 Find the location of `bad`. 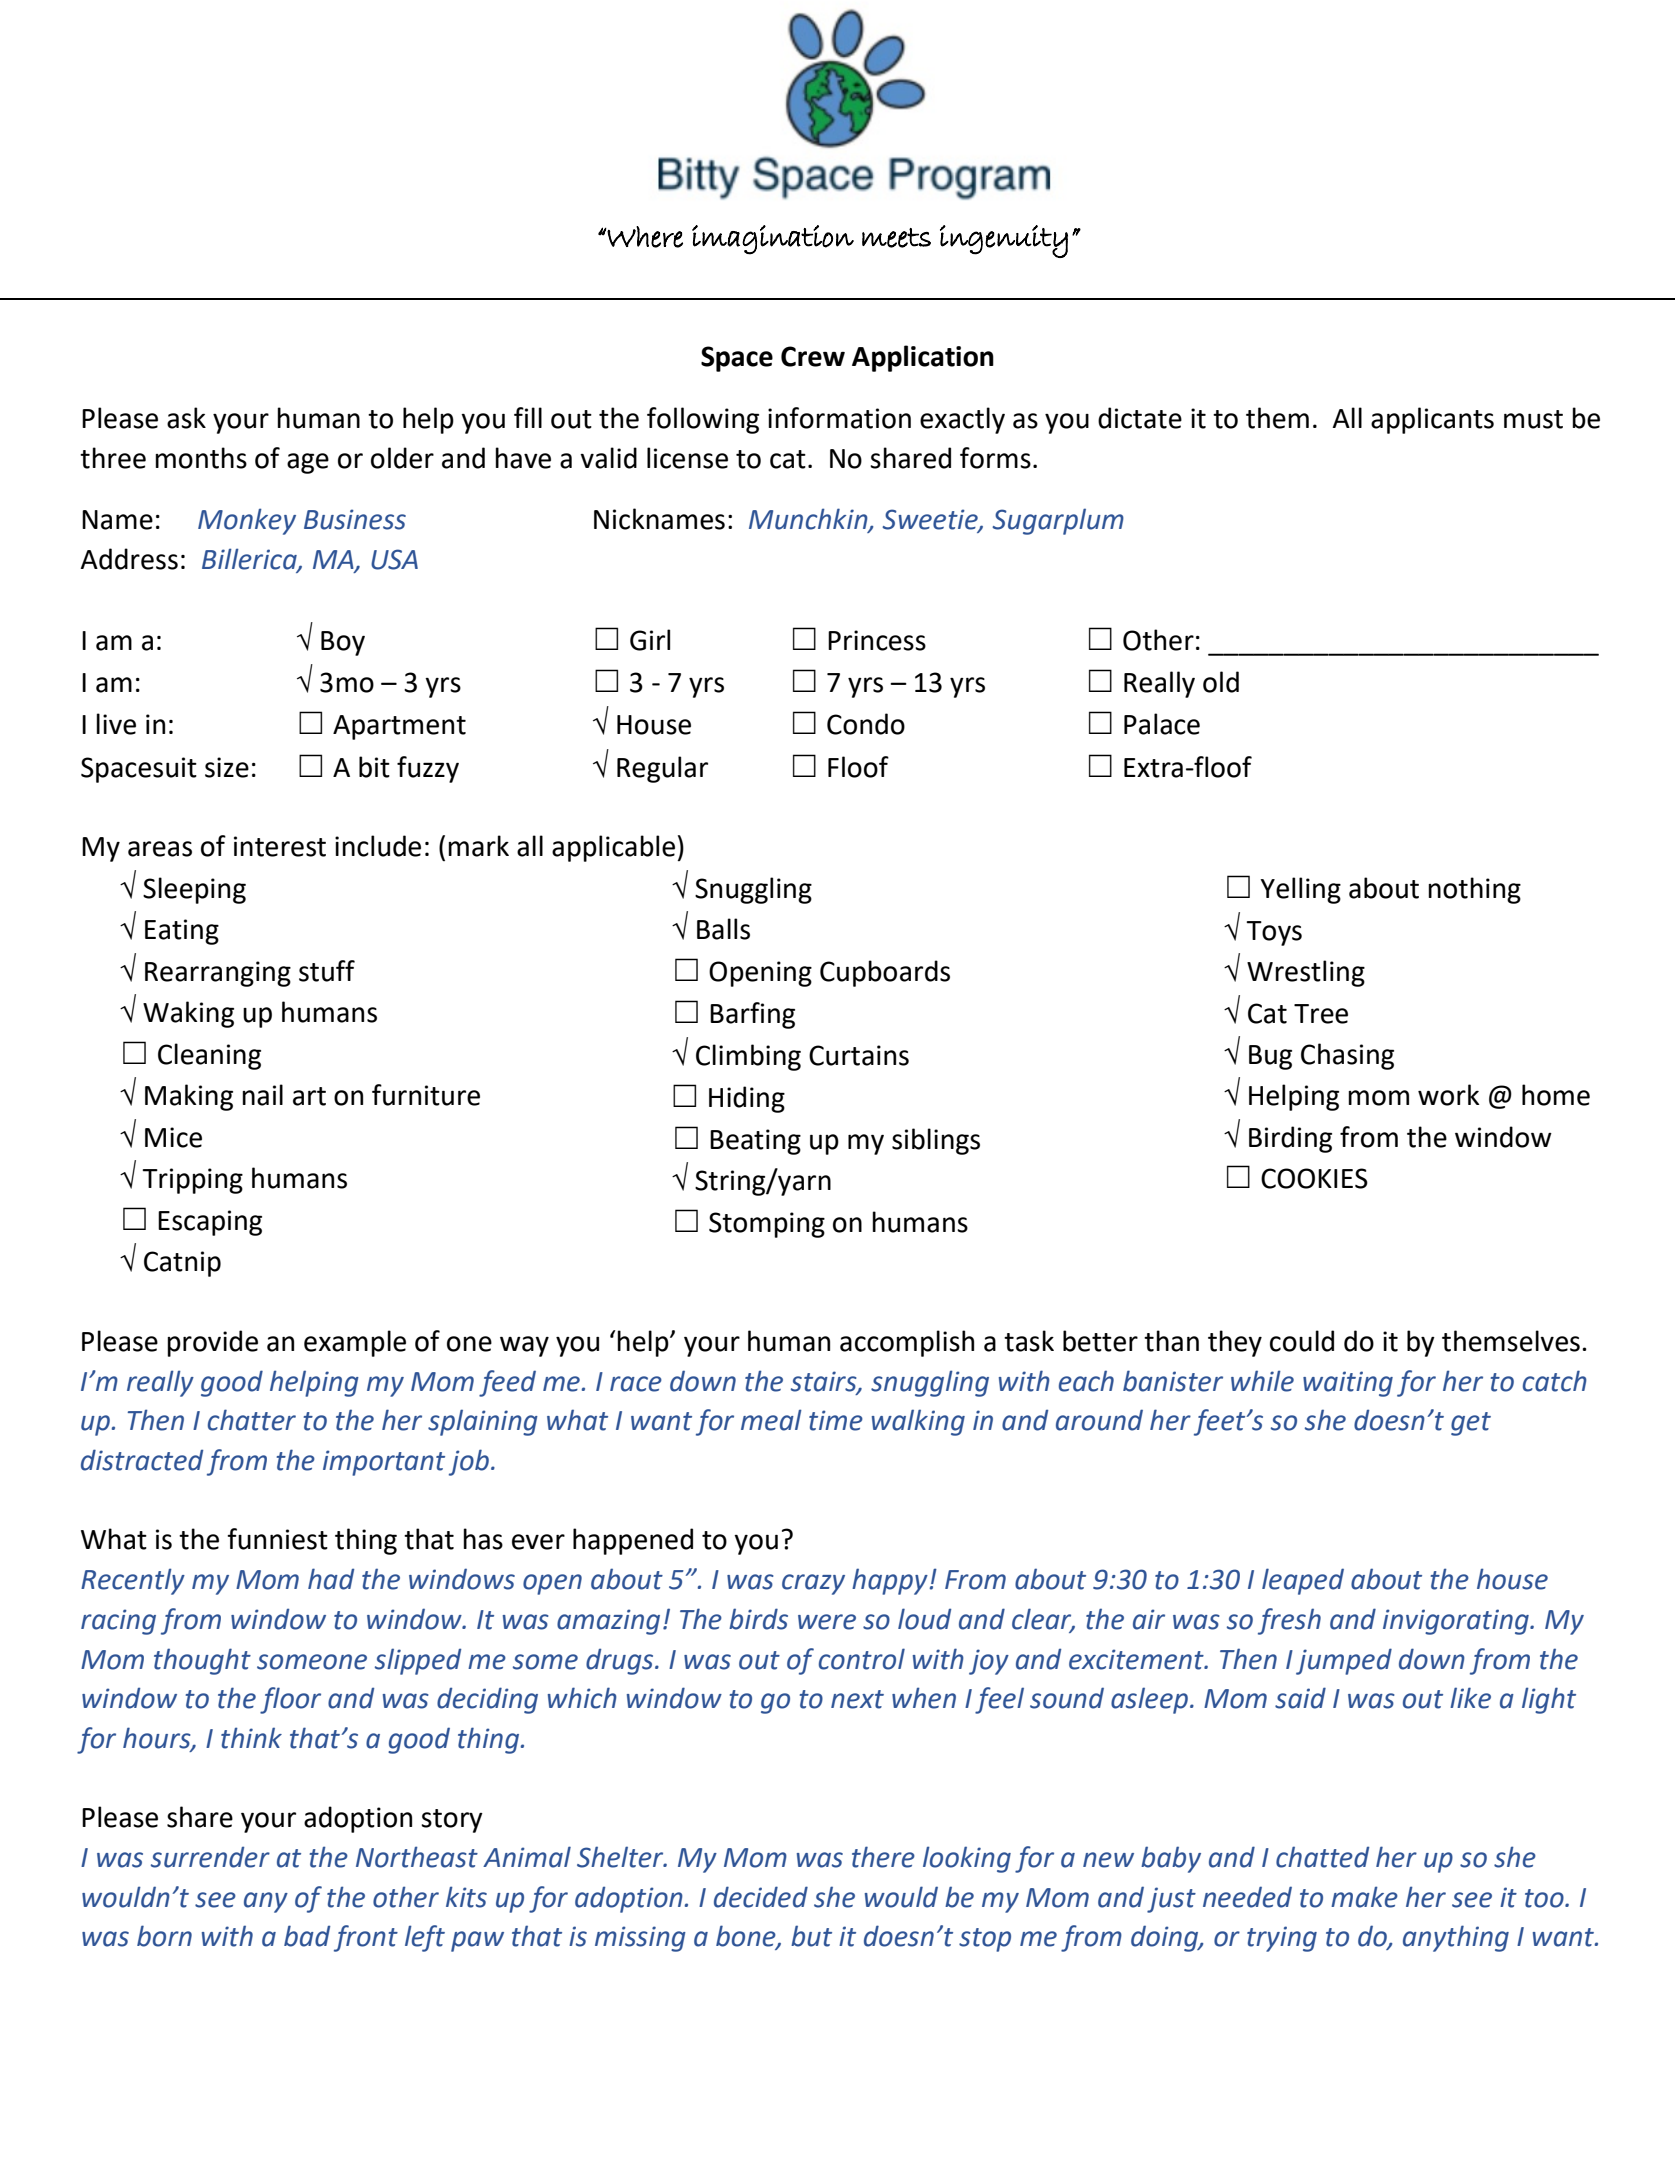

bad is located at coordinates (307, 1936).
